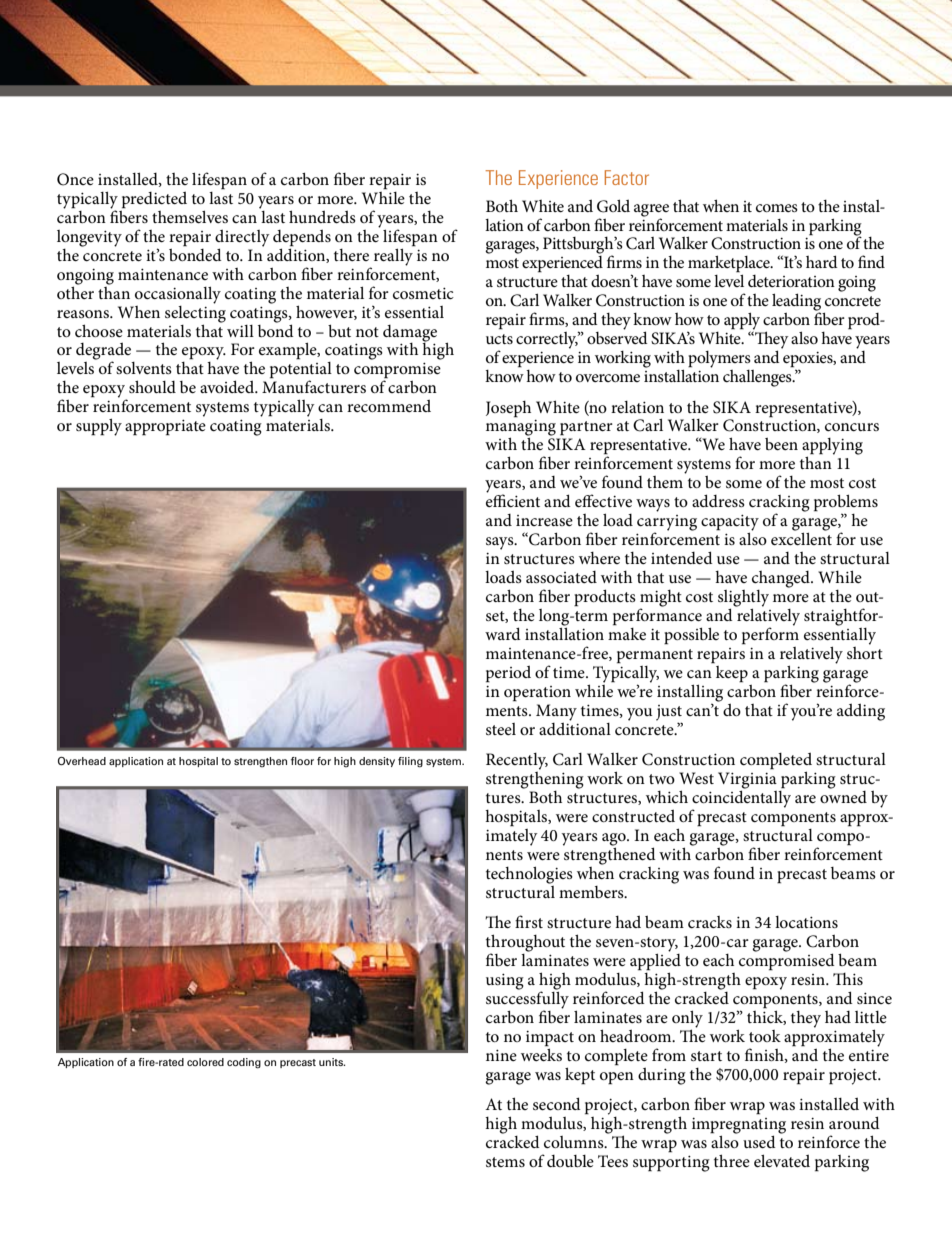 The image size is (952, 1237). I want to click on coincidentally, so click(741, 799).
